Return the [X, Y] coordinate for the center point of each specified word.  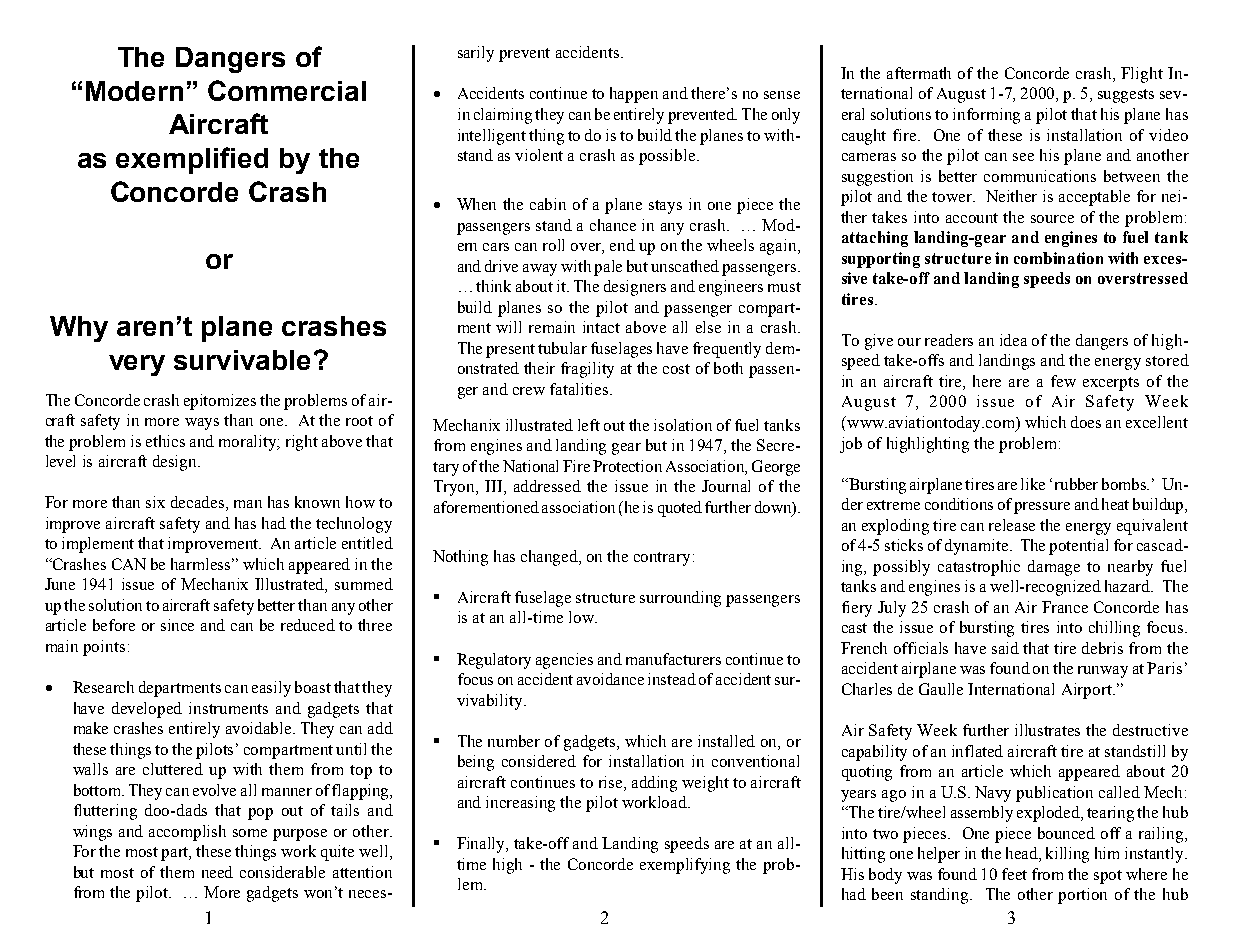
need [217, 872]
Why [79, 329]
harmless [202, 564]
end [622, 245]
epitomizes [220, 402]
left [589, 425]
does [1086, 422]
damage [1054, 568]
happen [634, 95]
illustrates [1047, 730]
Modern [134, 91]
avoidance [610, 679]
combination [1058, 258]
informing [986, 116]
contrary [662, 559]
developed [147, 710]
